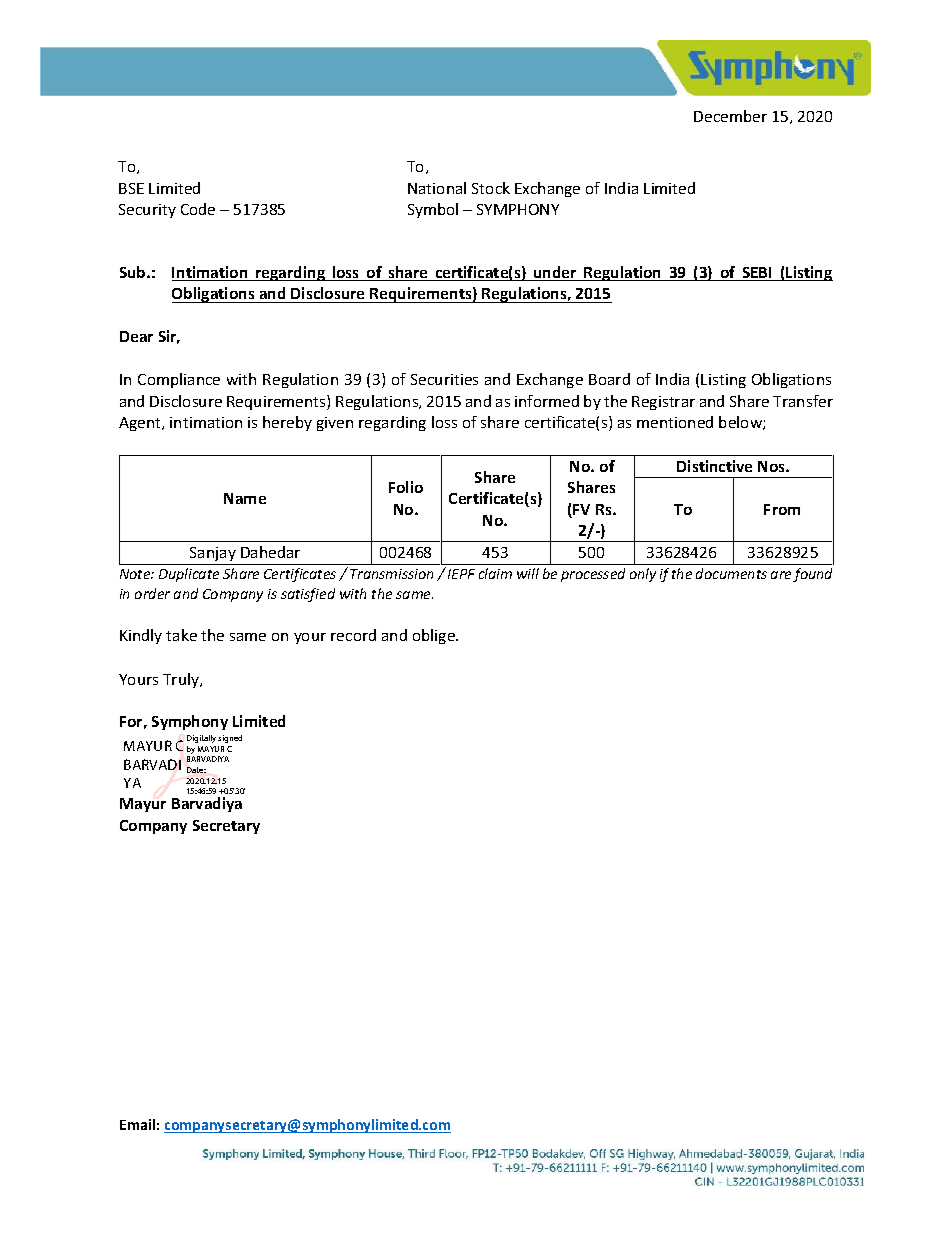 The width and height of the screenshot is (952, 1233). I want to click on SEBI, so click(757, 274).
